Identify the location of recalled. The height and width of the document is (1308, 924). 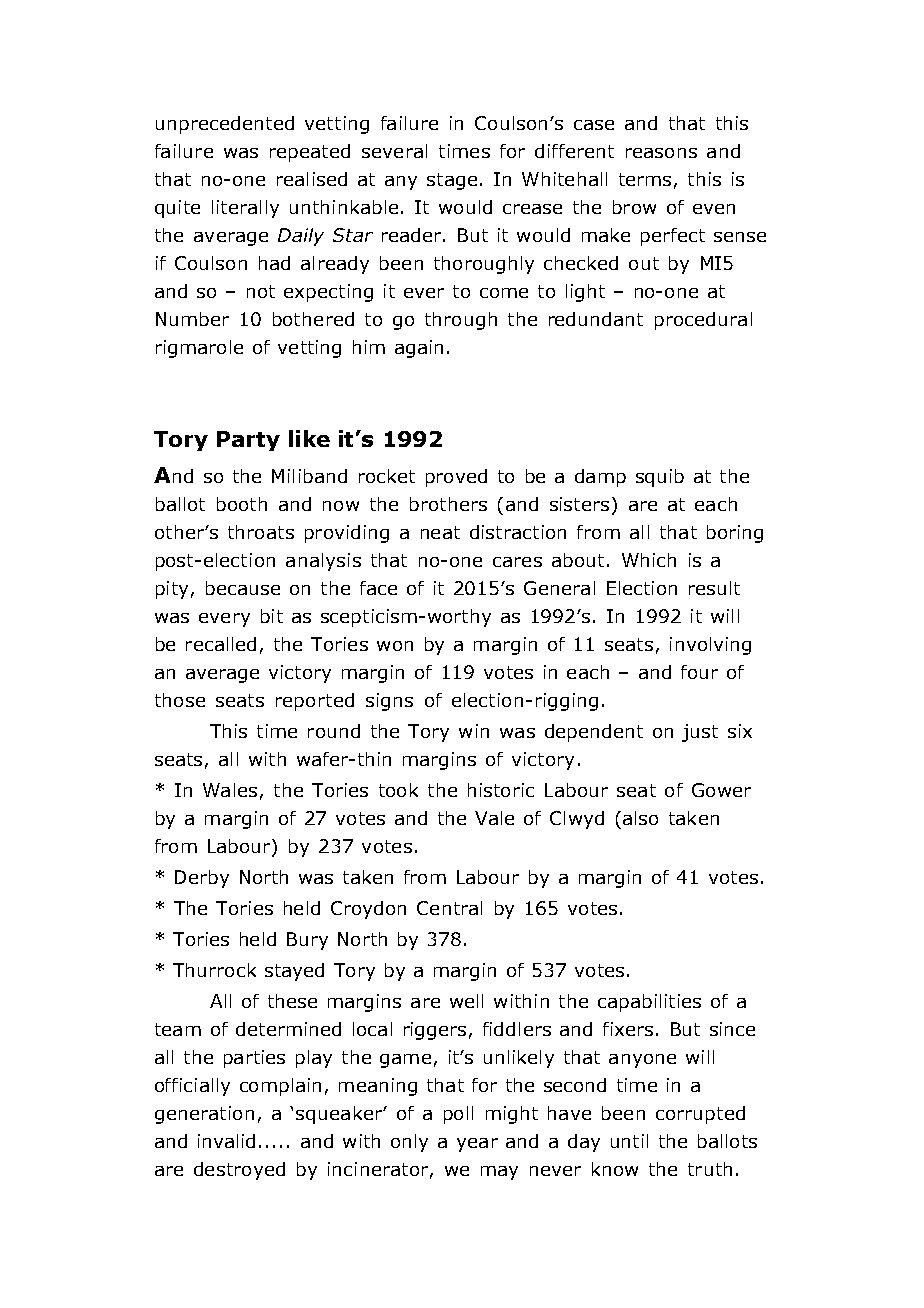
(221, 644).
